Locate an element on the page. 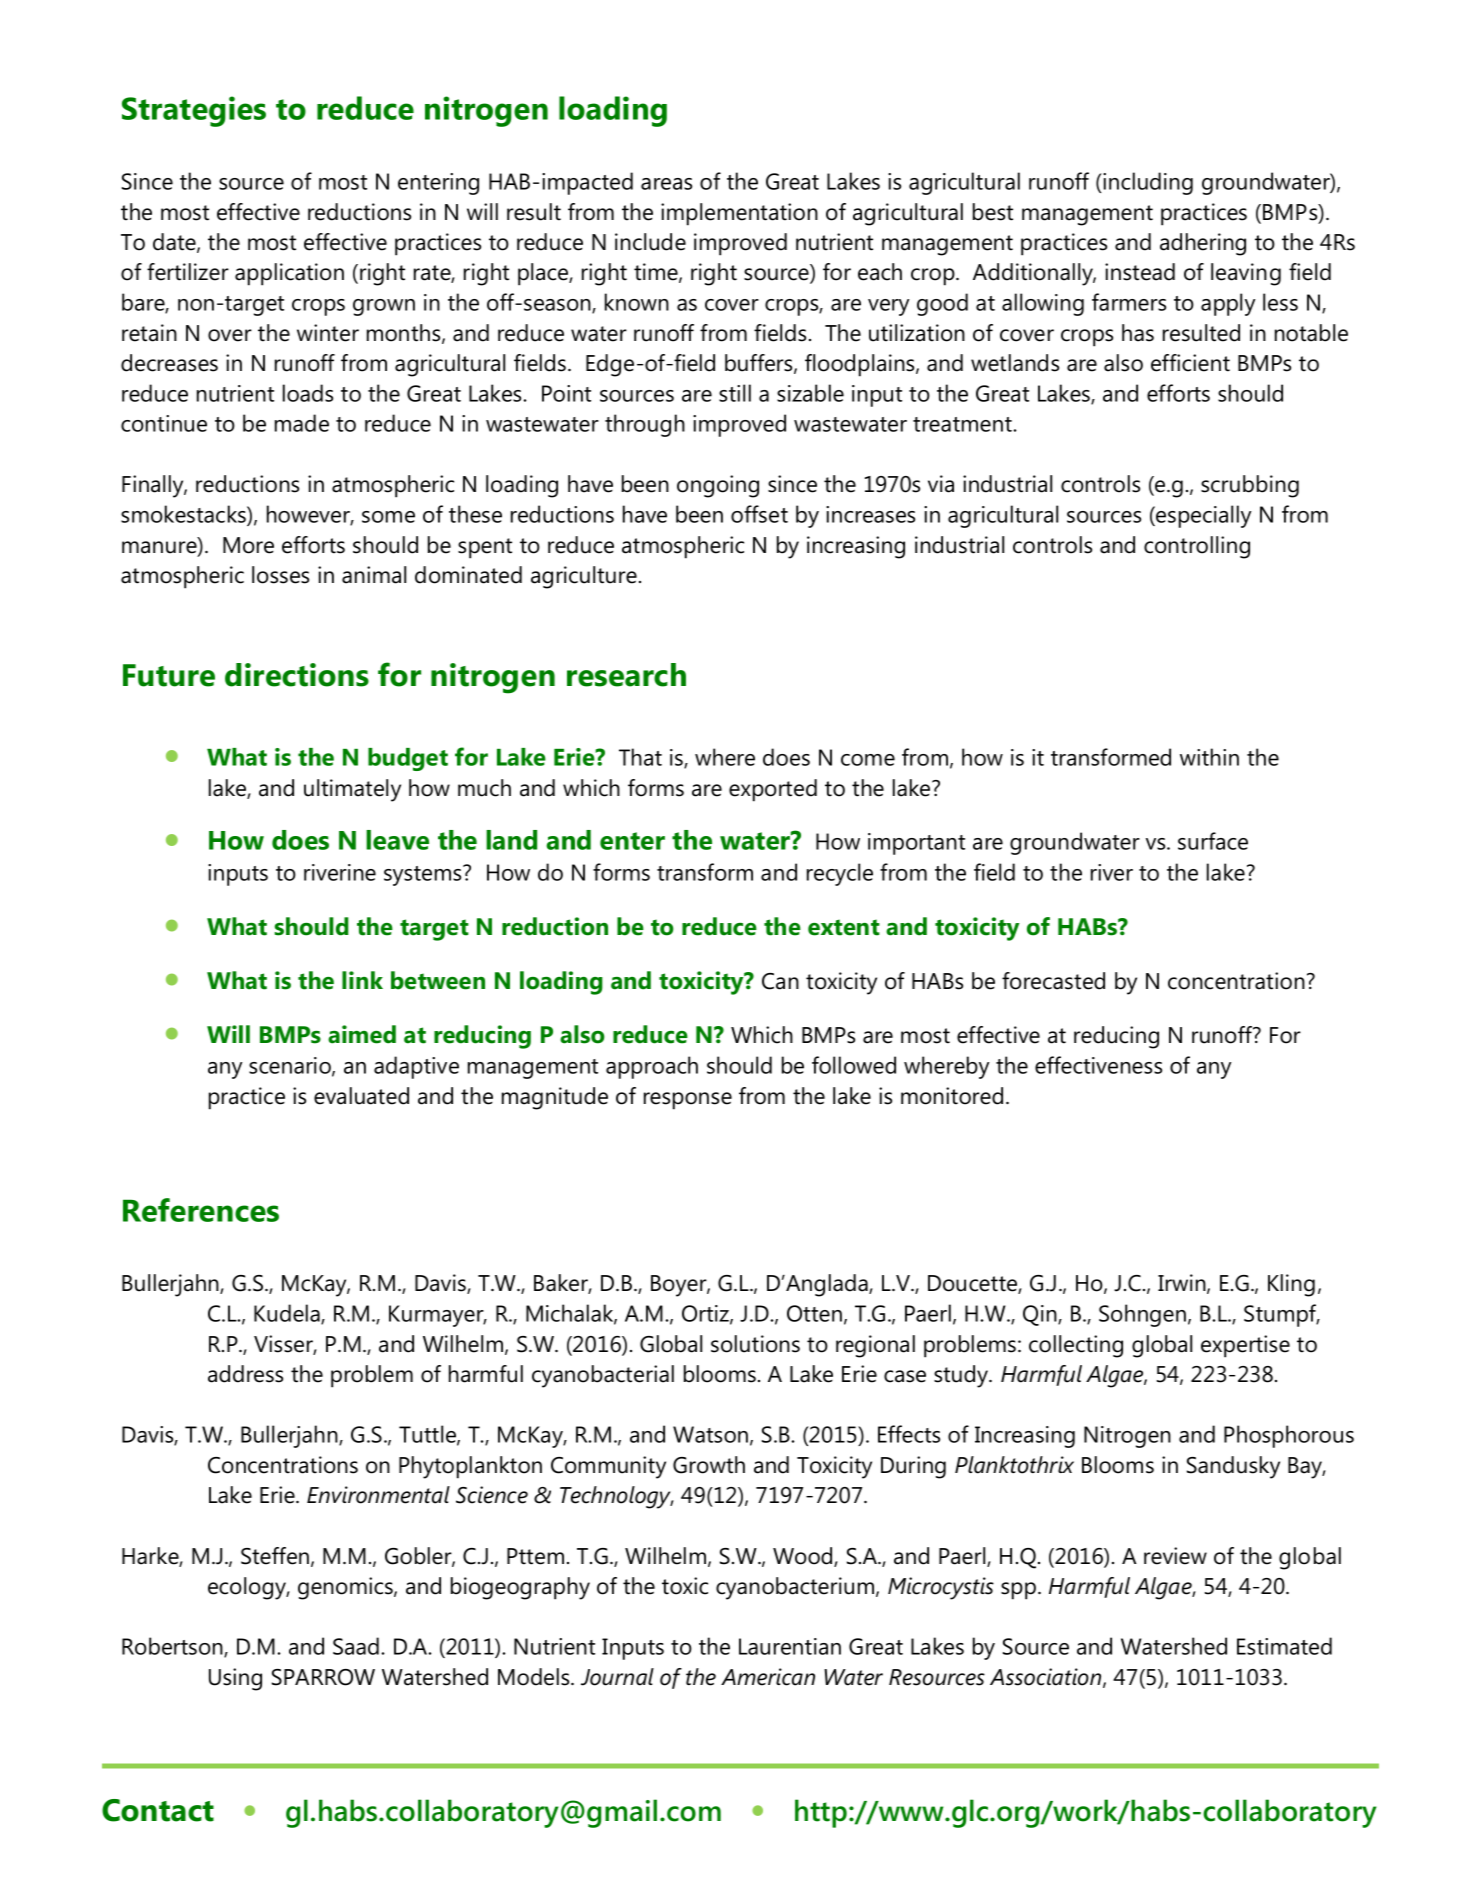 The width and height of the document is (1467, 1898). Using is located at coordinates (235, 1679).
